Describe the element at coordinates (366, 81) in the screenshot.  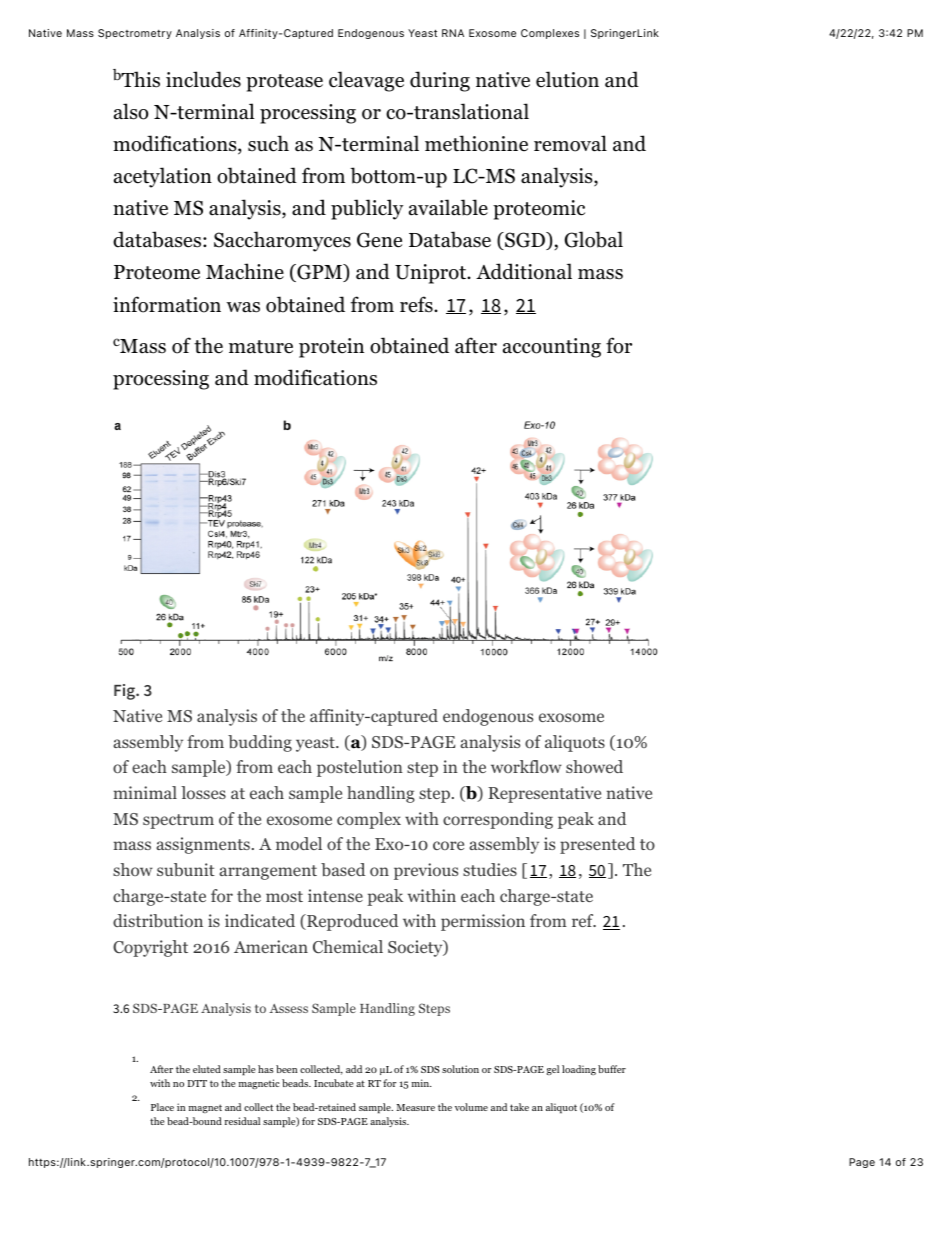
I see `cleavage` at that location.
